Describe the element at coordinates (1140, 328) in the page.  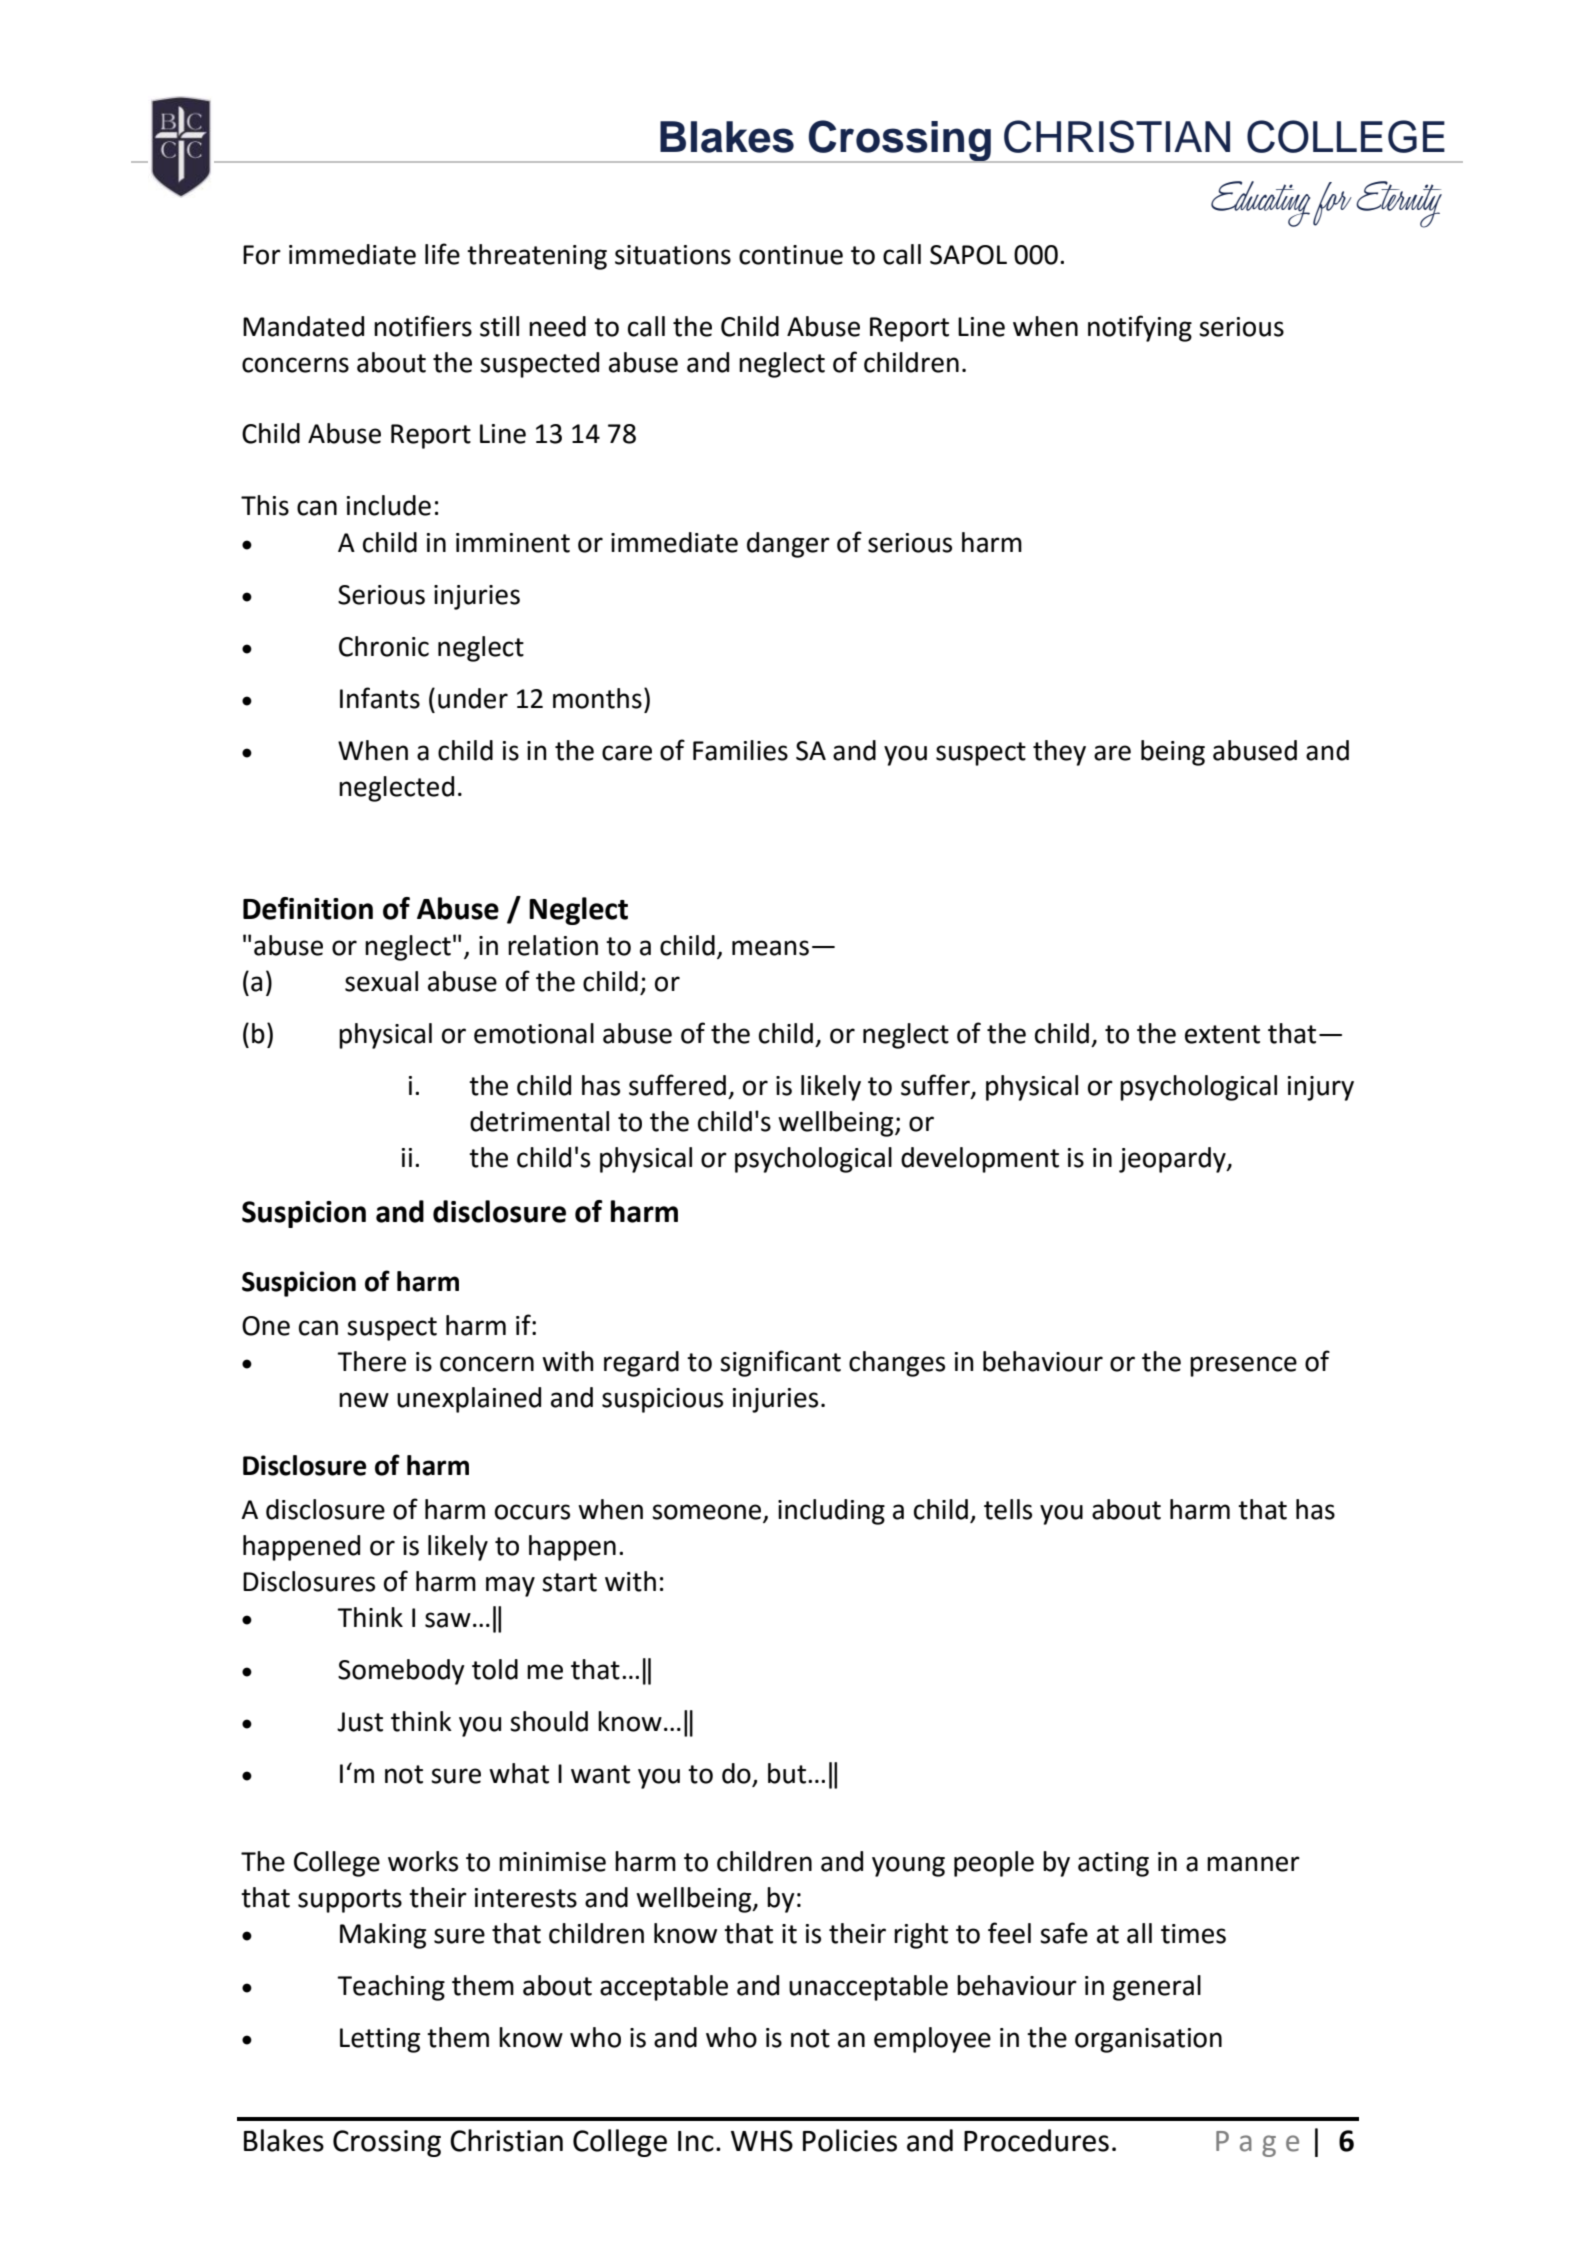
I see `notifying` at that location.
